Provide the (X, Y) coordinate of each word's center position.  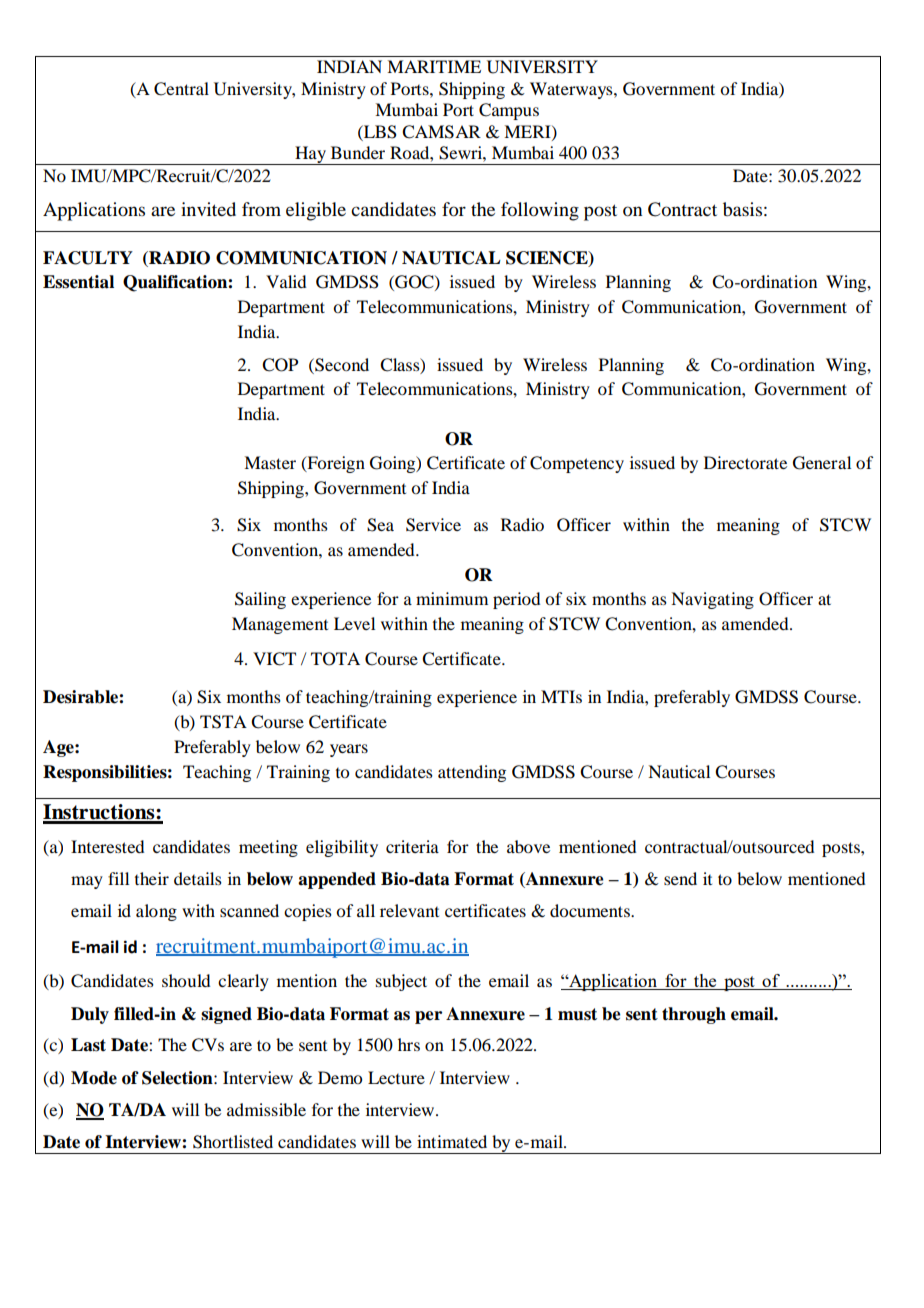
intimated (452, 1141)
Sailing (260, 600)
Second (341, 365)
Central (181, 89)
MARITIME (434, 66)
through (694, 1015)
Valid (286, 281)
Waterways (572, 90)
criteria (412, 846)
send (680, 878)
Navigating (712, 600)
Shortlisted (233, 1142)
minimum (452, 598)
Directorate (745, 462)
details (198, 878)
